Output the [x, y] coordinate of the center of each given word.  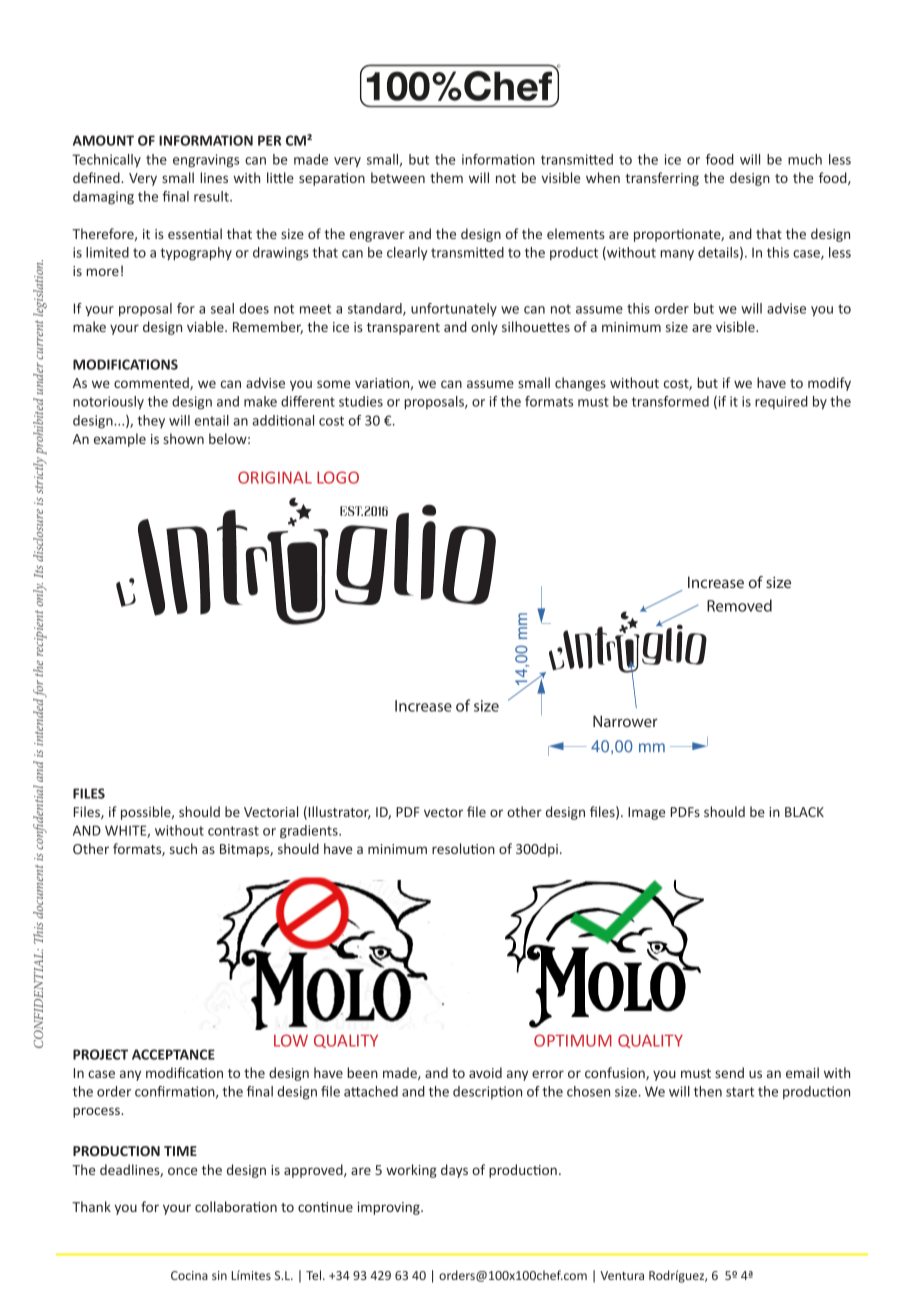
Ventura [622, 1275]
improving [390, 1208]
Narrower [625, 721]
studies [361, 401]
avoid [485, 1072]
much [805, 159]
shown [183, 438]
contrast [233, 831]
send [729, 1072]
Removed [739, 605]
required [781, 402]
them [446, 177]
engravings [206, 161]
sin [219, 1275]
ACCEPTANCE [173, 1054]
